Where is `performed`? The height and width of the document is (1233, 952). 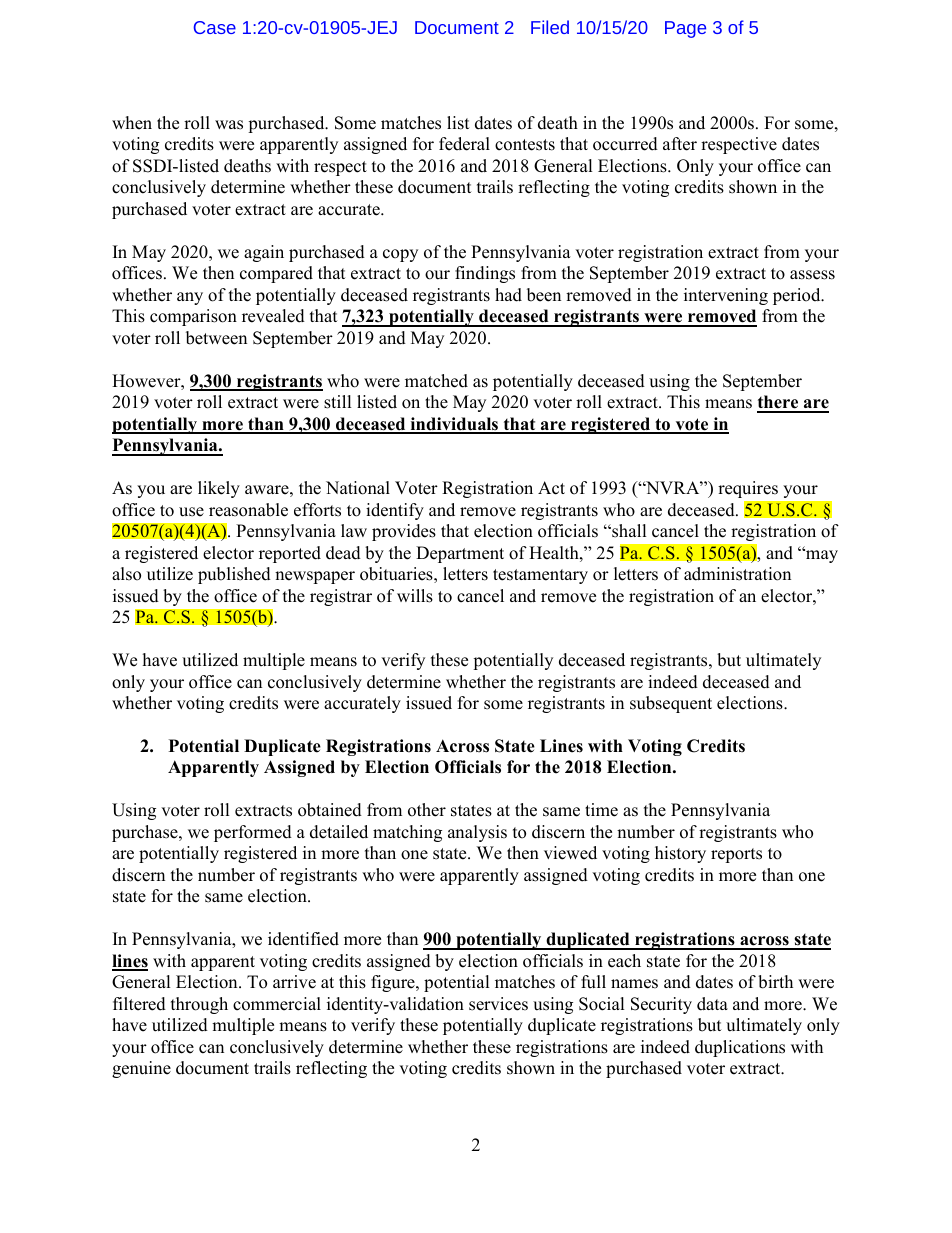 performed is located at coordinates (253, 833).
